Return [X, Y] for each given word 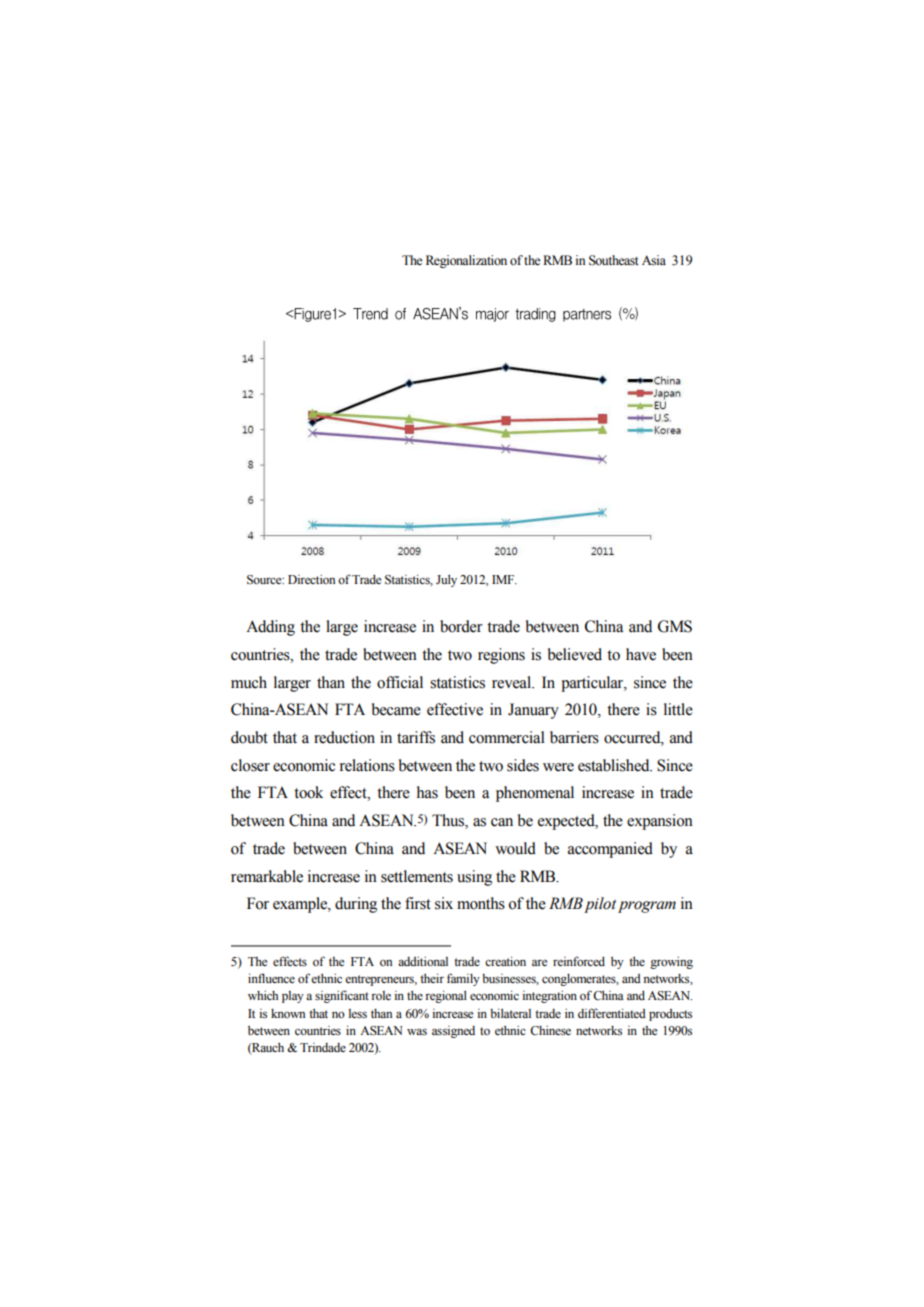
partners [592, 314]
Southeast [614, 260]
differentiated [612, 1013]
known [288, 1013]
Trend [375, 314]
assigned [453, 1032]
